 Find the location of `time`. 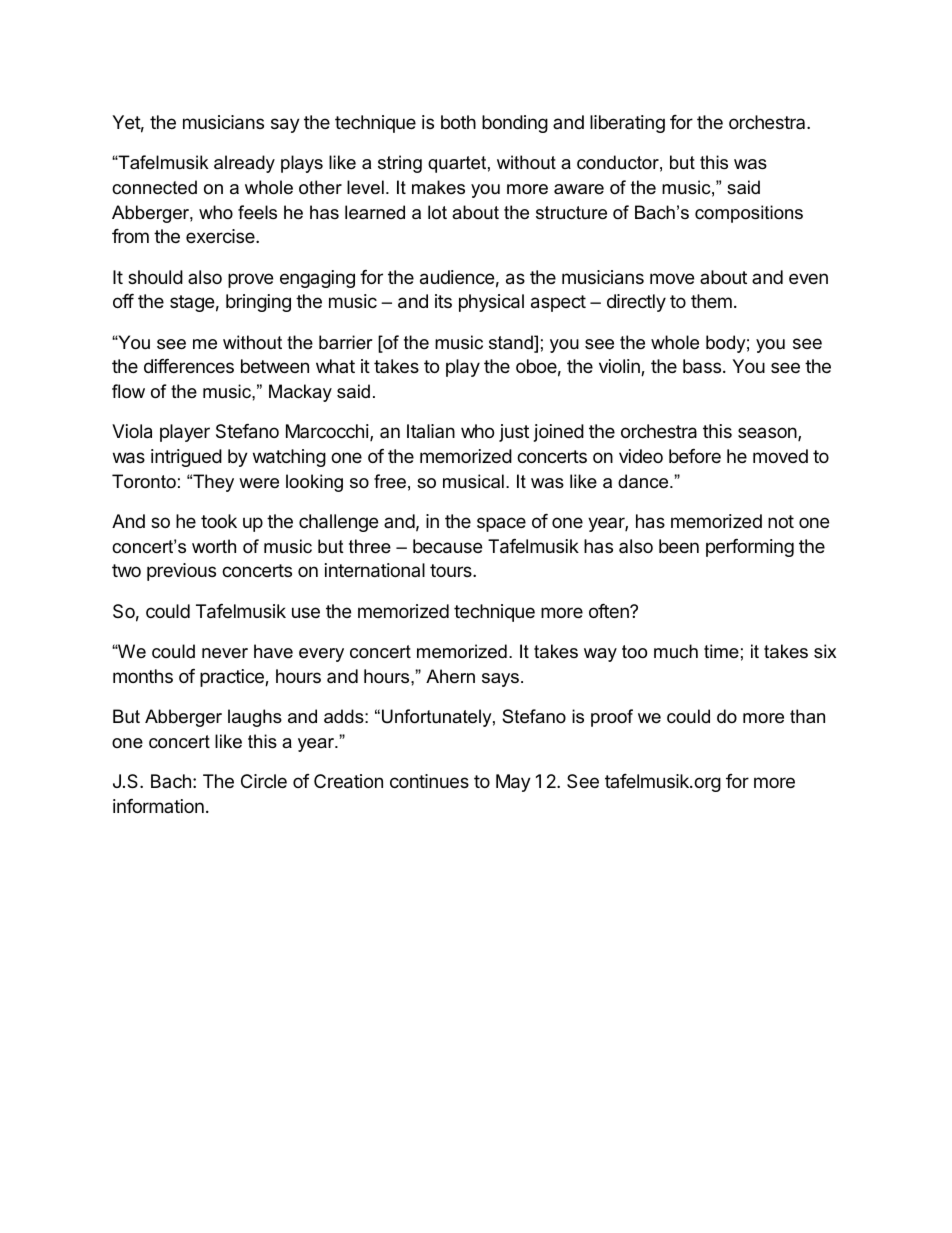

time is located at coordinates (721, 651).
